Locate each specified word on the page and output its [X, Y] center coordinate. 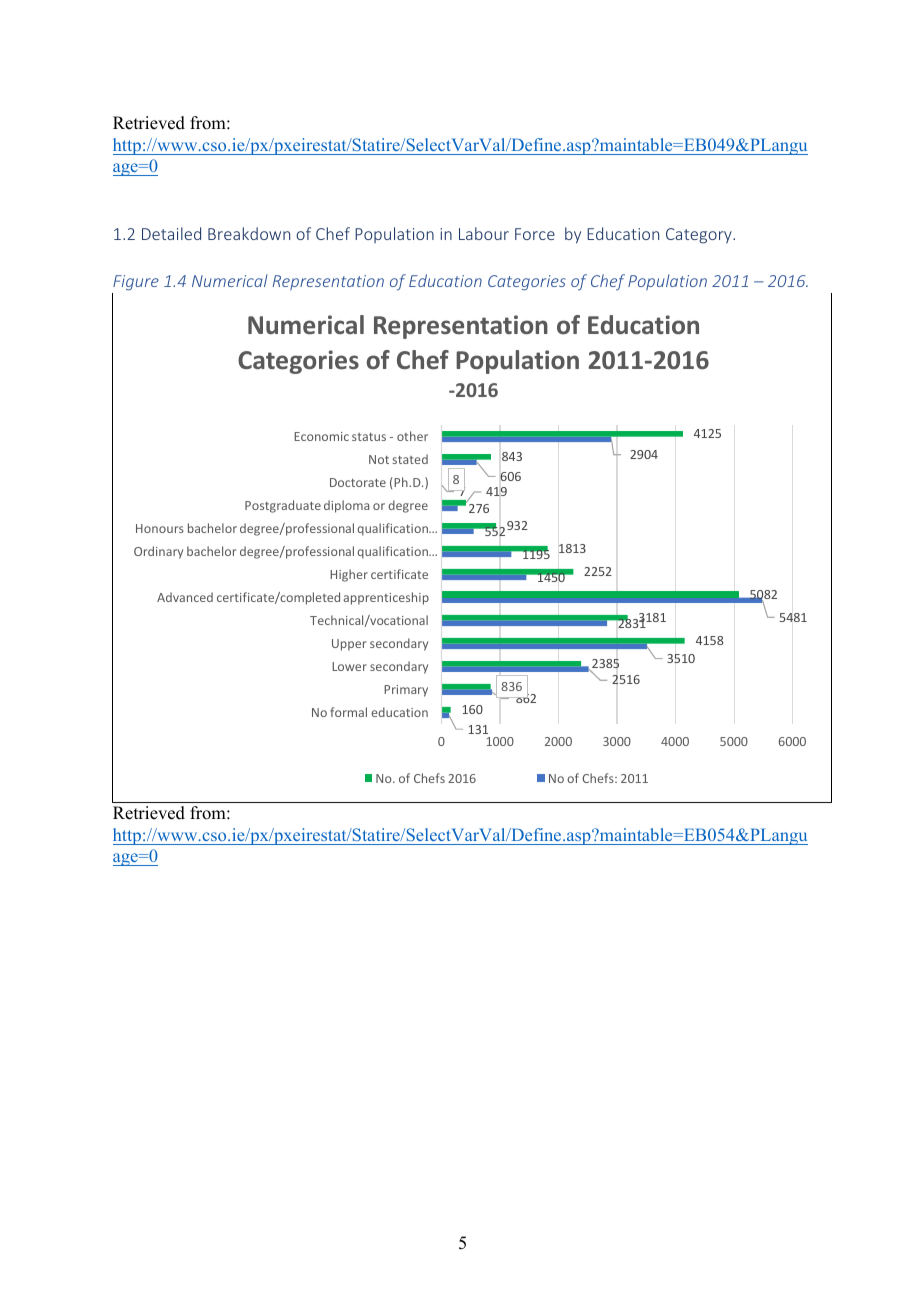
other [412, 436]
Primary [406, 691]
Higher [349, 575]
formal [348, 712]
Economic [321, 436]
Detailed [171, 233]
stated [410, 459]
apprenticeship [386, 598]
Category [700, 236]
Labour [484, 233]
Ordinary [158, 552]
